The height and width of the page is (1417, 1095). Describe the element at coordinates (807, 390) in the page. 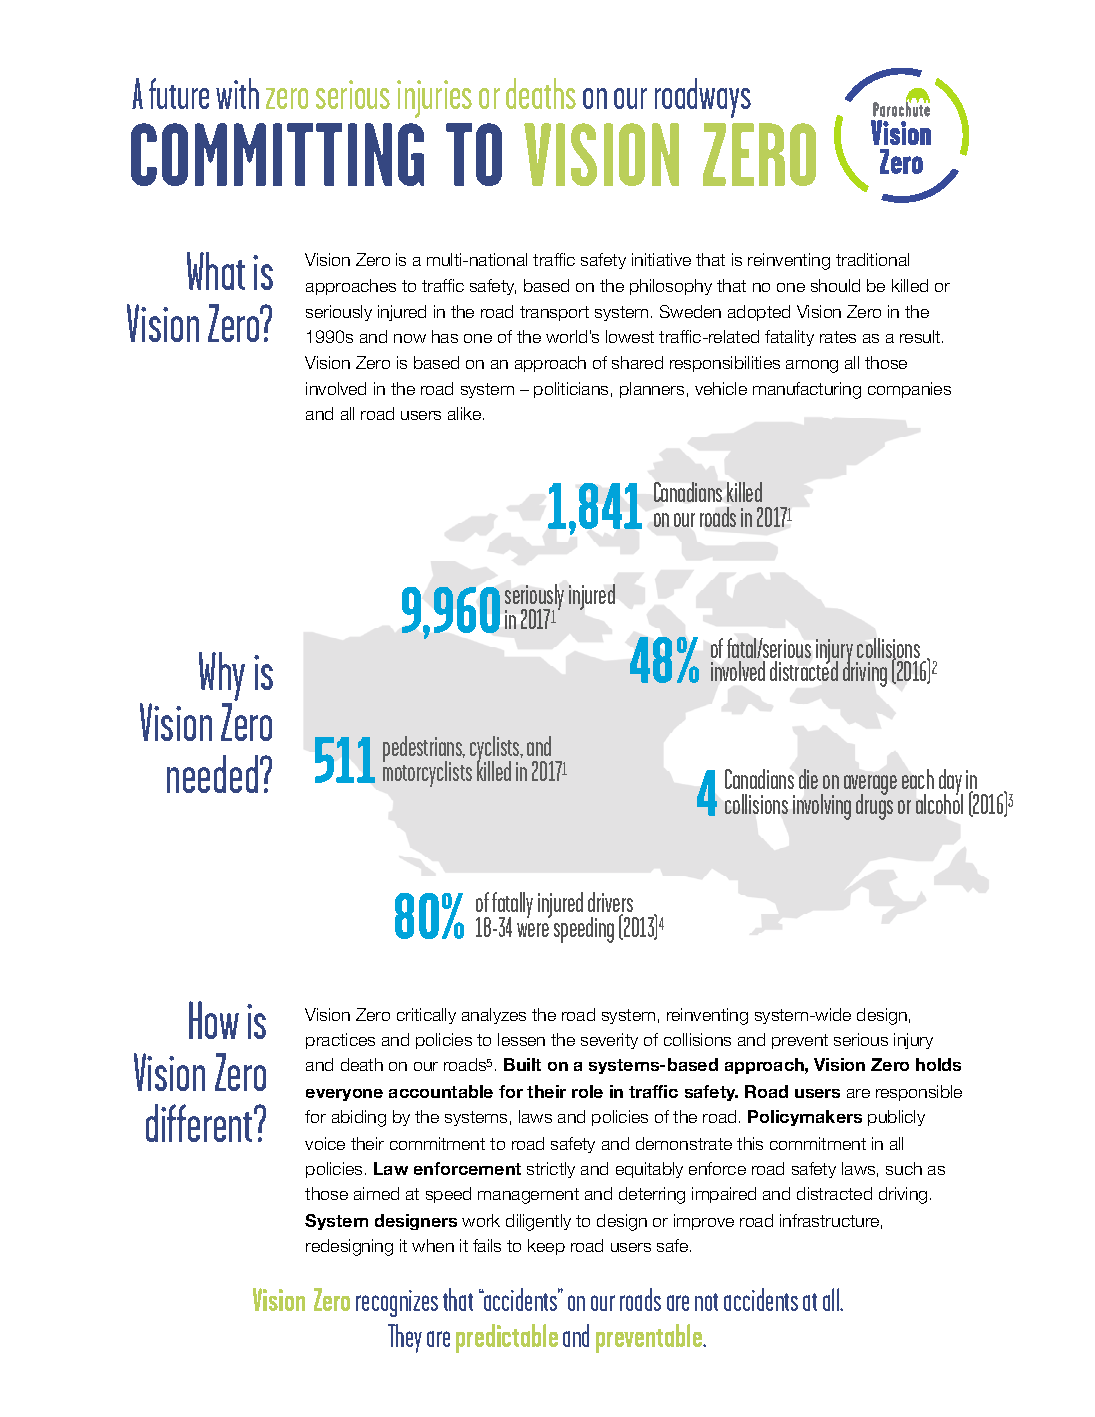

I see `manufacturing` at that location.
